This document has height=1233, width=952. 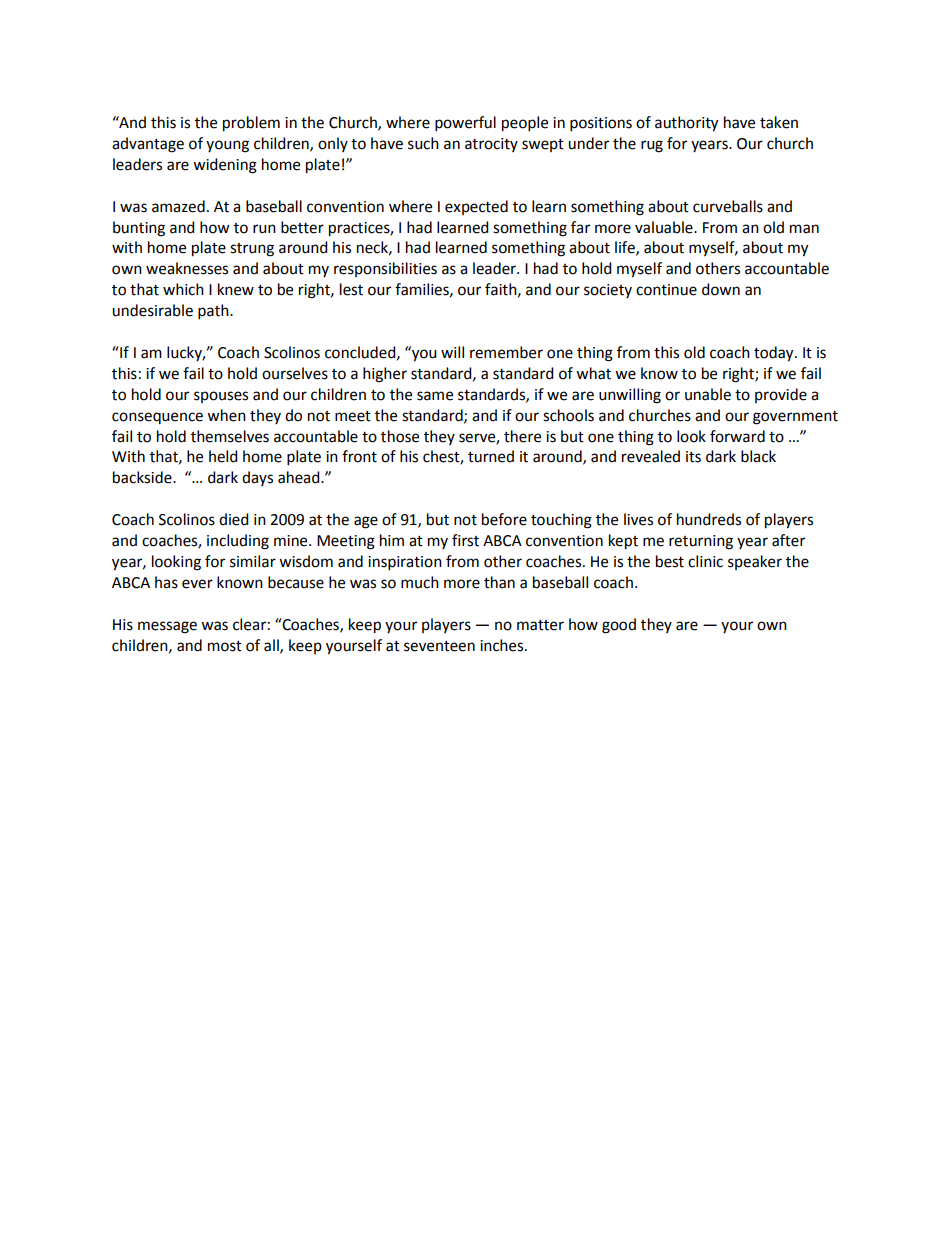 I want to click on good, so click(x=619, y=626).
